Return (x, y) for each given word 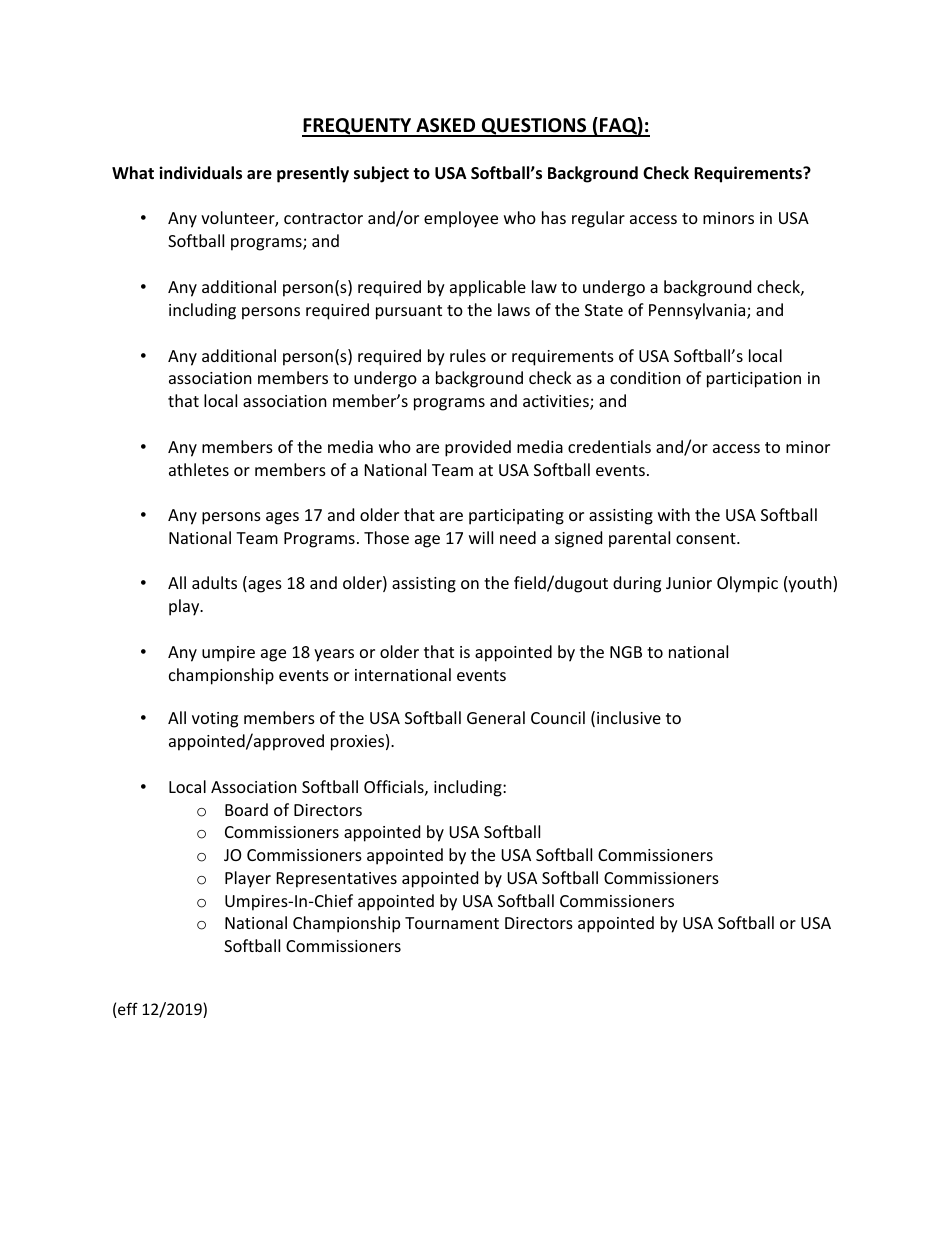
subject (381, 174)
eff (127, 1010)
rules (468, 355)
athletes (199, 469)
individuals (200, 173)
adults (214, 582)
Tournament (452, 923)
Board (246, 809)
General (496, 717)
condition (645, 377)
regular (598, 219)
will (481, 537)
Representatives (337, 880)
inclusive (629, 717)
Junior (689, 583)
